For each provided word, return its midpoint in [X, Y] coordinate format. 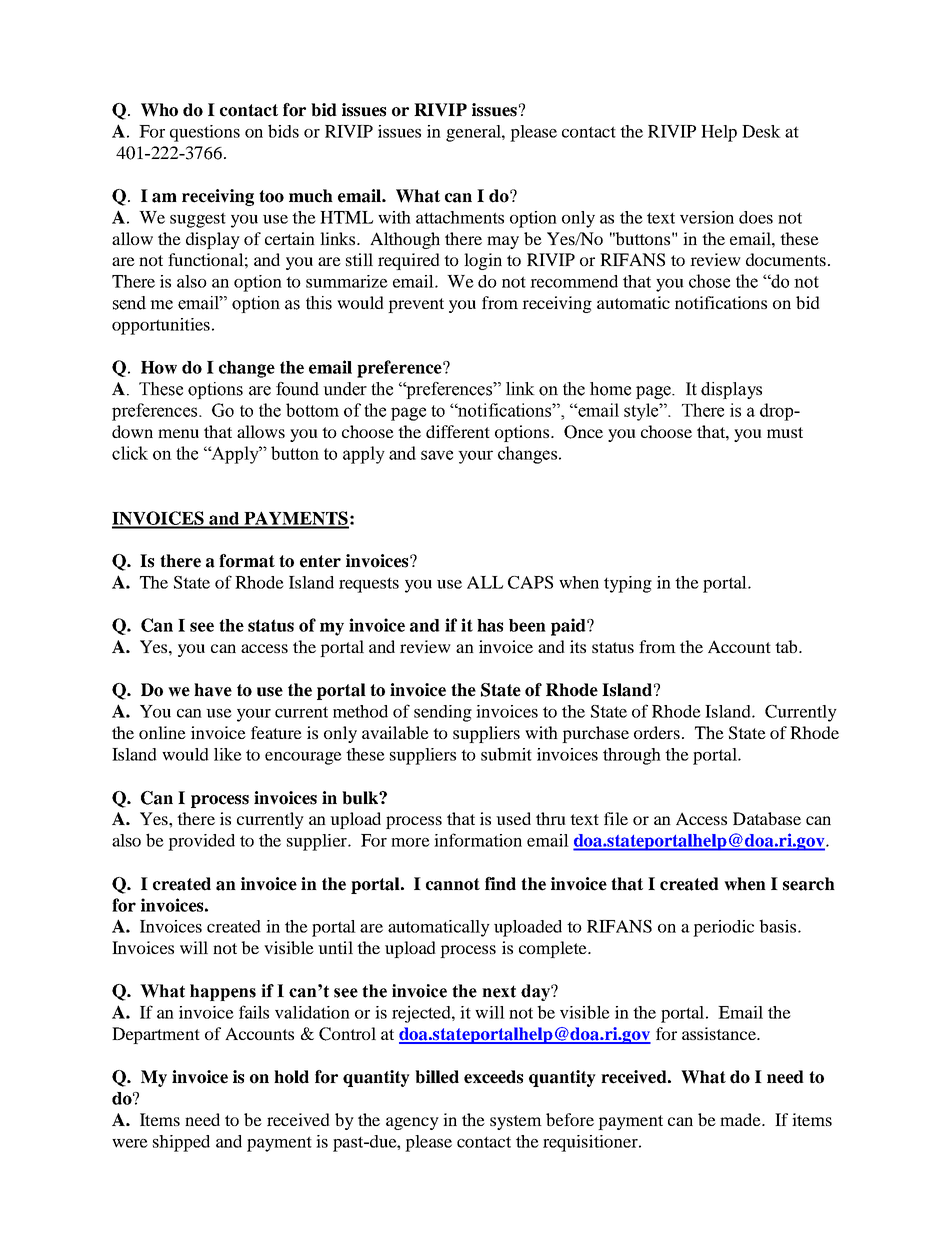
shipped [181, 1143]
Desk [761, 131]
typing [628, 584]
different [458, 431]
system [516, 1122]
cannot [453, 884]
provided [201, 842]
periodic [723, 928]
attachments [460, 217]
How [159, 367]
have [213, 690]
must [785, 432]
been [527, 625]
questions [205, 133]
